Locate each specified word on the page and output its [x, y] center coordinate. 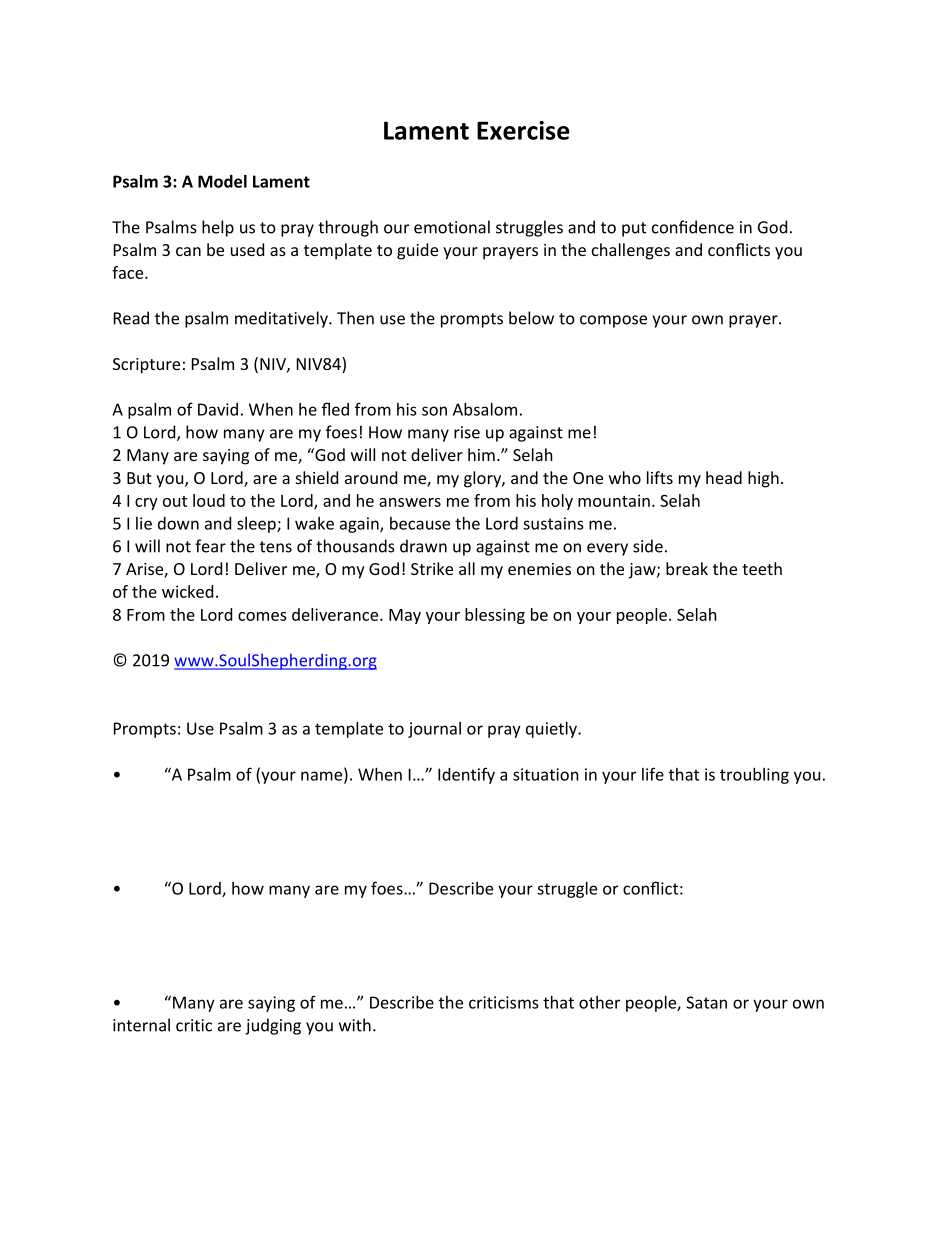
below [531, 318]
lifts [660, 477]
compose [613, 321]
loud [209, 500]
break [687, 568]
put [634, 229]
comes [262, 616]
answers [410, 502]
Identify [466, 775]
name [323, 776]
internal [141, 1025]
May [405, 616]
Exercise [523, 130]
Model [222, 181]
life [653, 774]
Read [131, 318]
